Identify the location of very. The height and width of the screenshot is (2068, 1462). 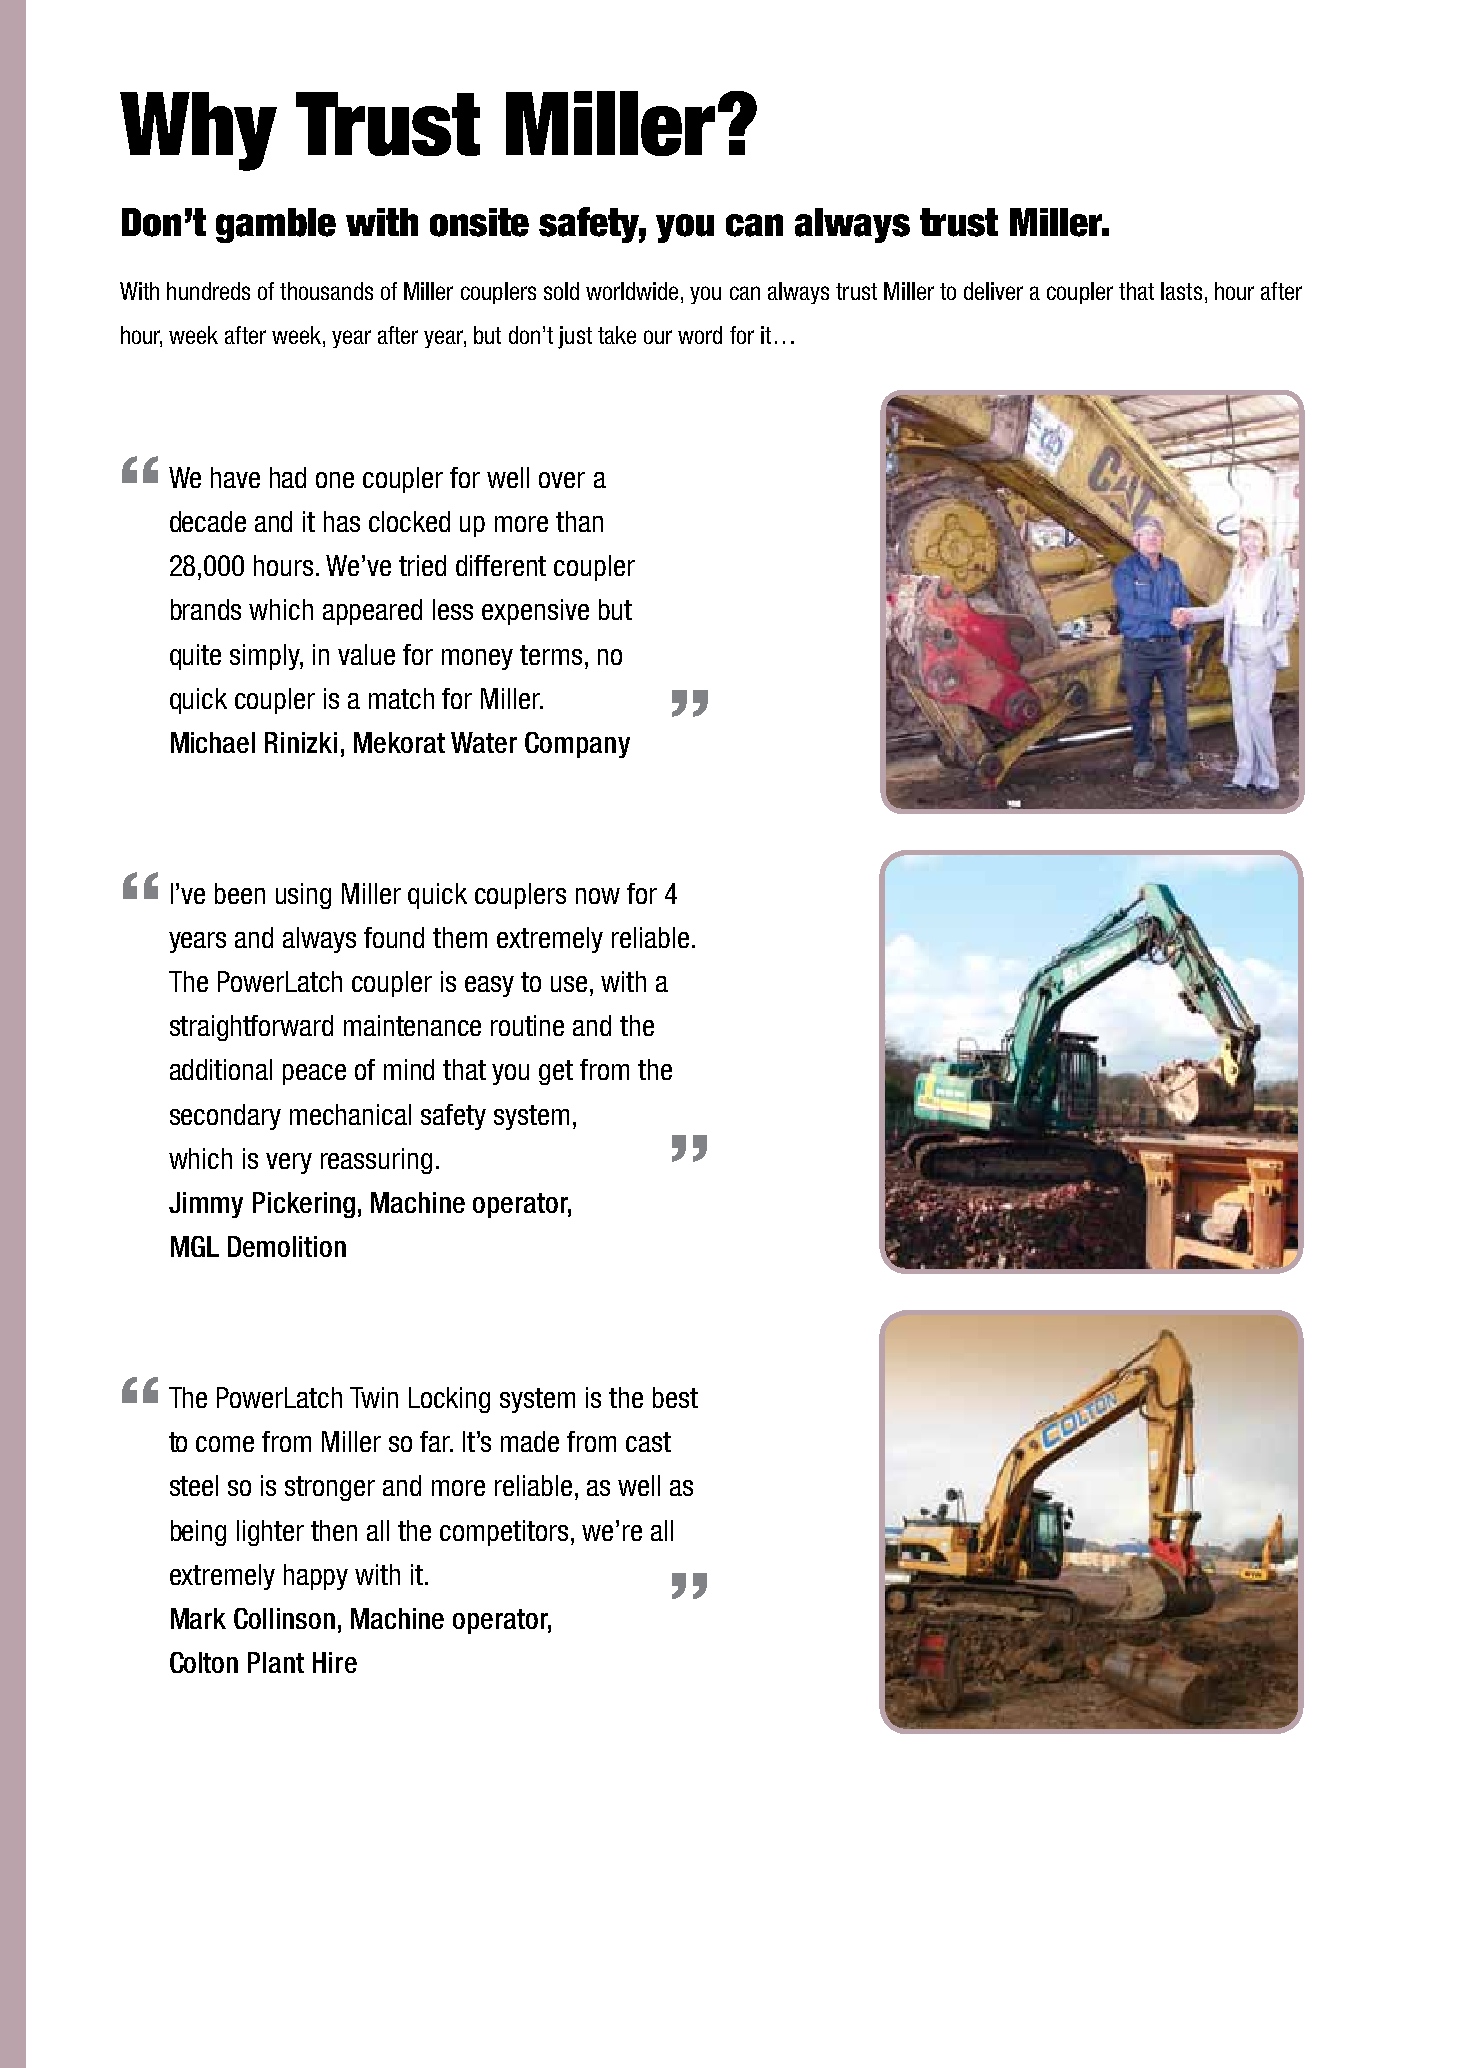
(289, 1163).
